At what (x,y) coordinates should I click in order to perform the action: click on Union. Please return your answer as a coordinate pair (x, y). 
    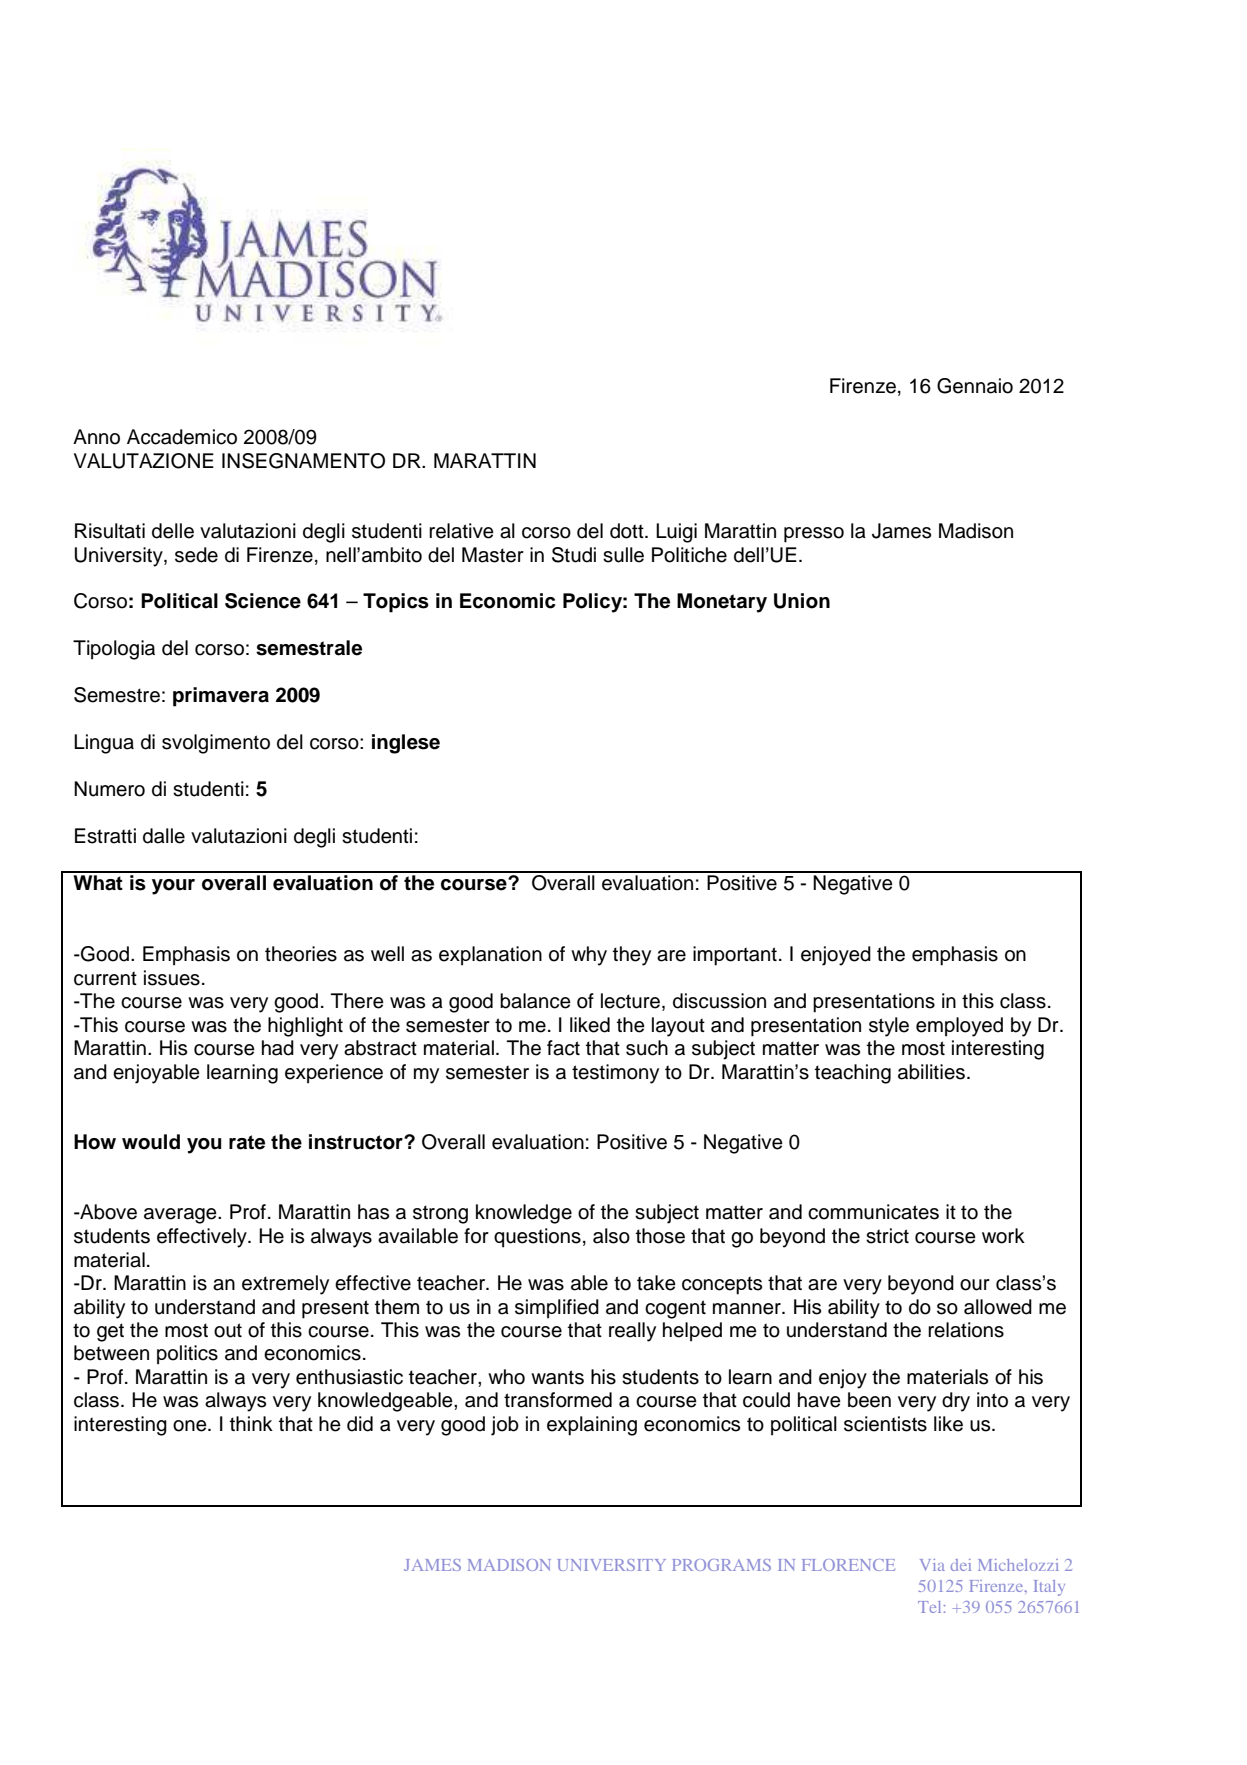
    Looking at the image, I should click on (802, 601).
